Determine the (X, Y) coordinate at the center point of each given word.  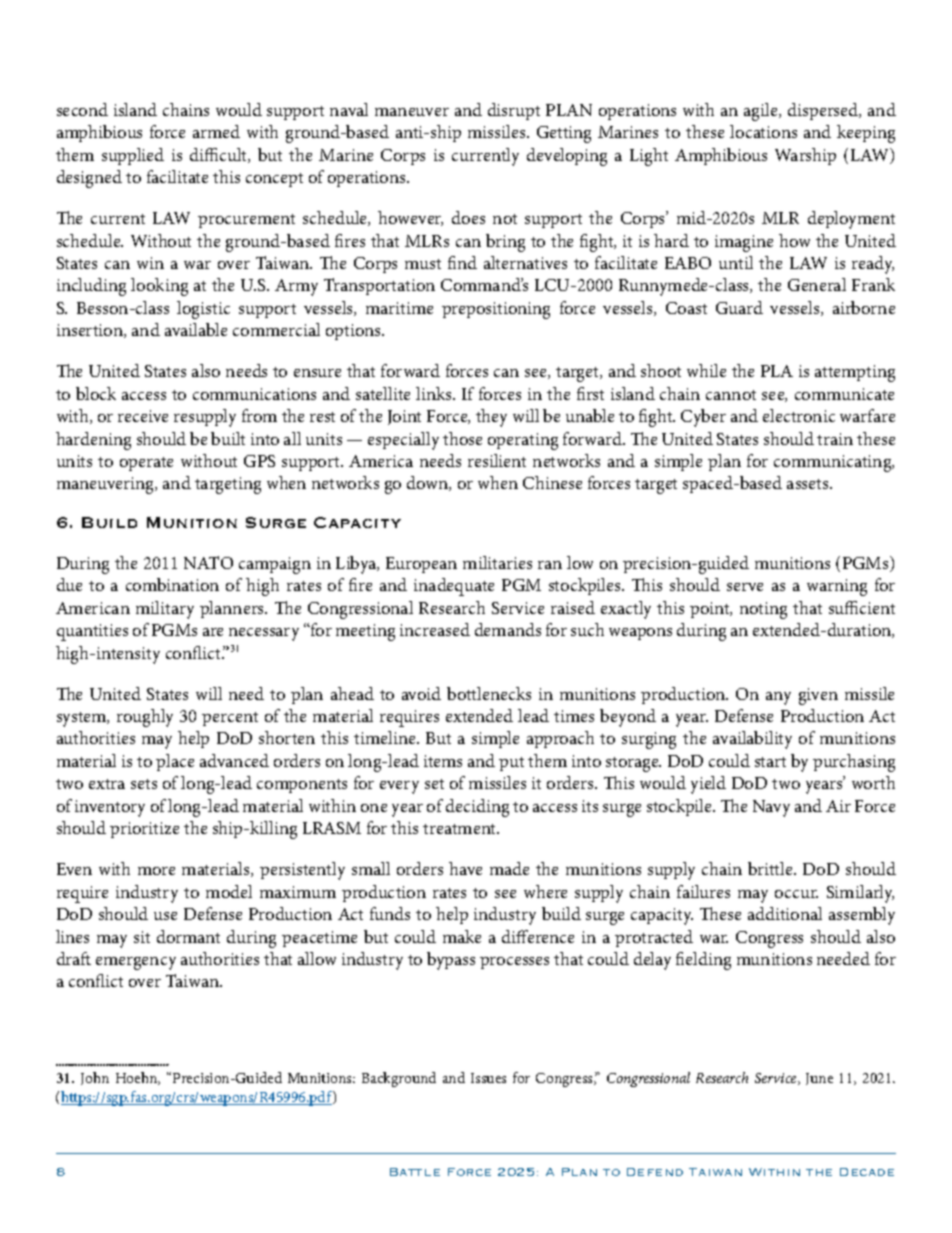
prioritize (144, 830)
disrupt (514, 111)
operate (146, 464)
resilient (497, 460)
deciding (477, 808)
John (95, 1078)
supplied (133, 156)
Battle (415, 1172)
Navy (771, 808)
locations (763, 131)
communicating (834, 463)
